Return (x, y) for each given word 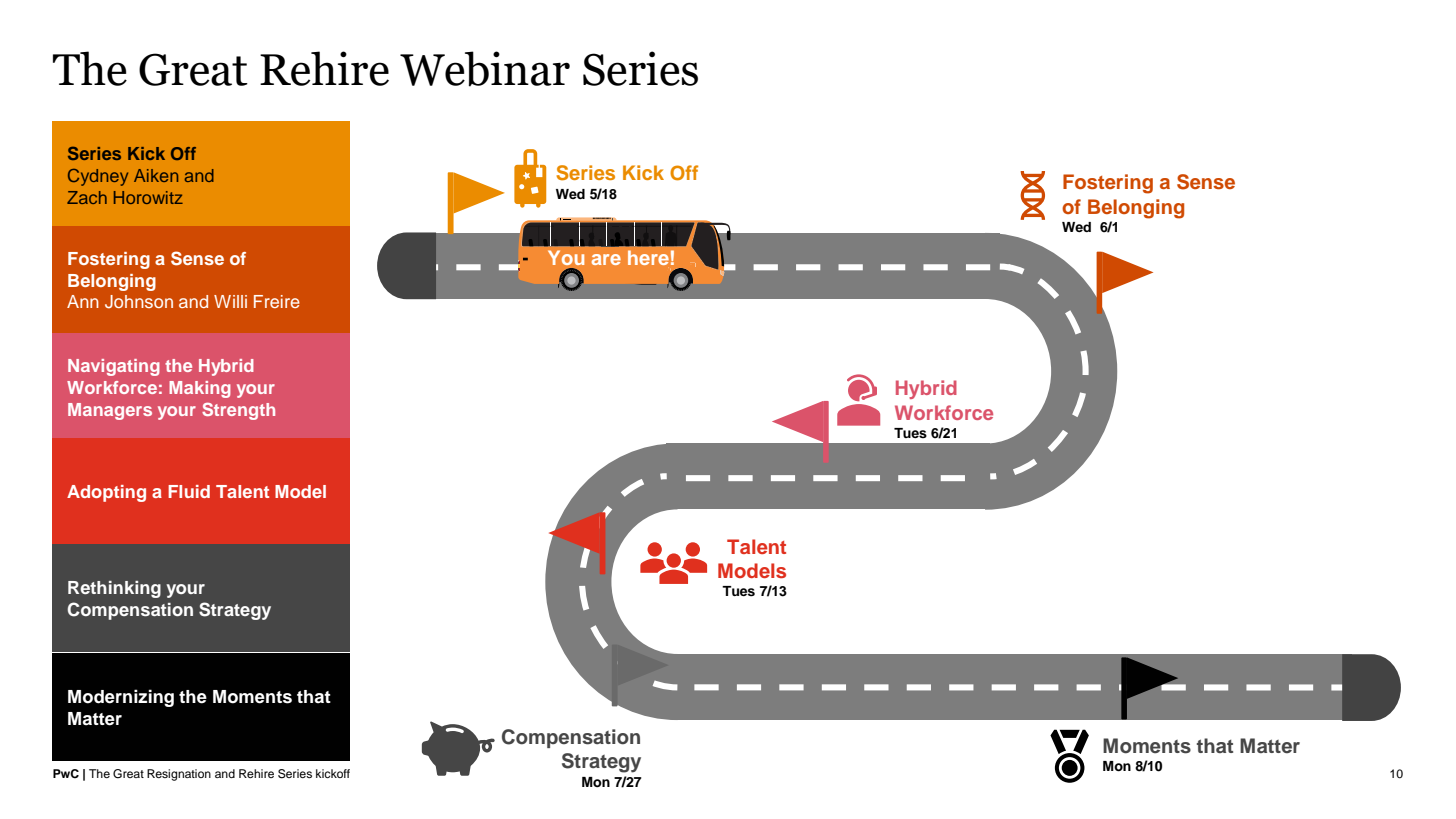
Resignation (179, 775)
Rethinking (114, 589)
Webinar (485, 69)
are (606, 259)
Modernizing (121, 698)
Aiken (156, 175)
